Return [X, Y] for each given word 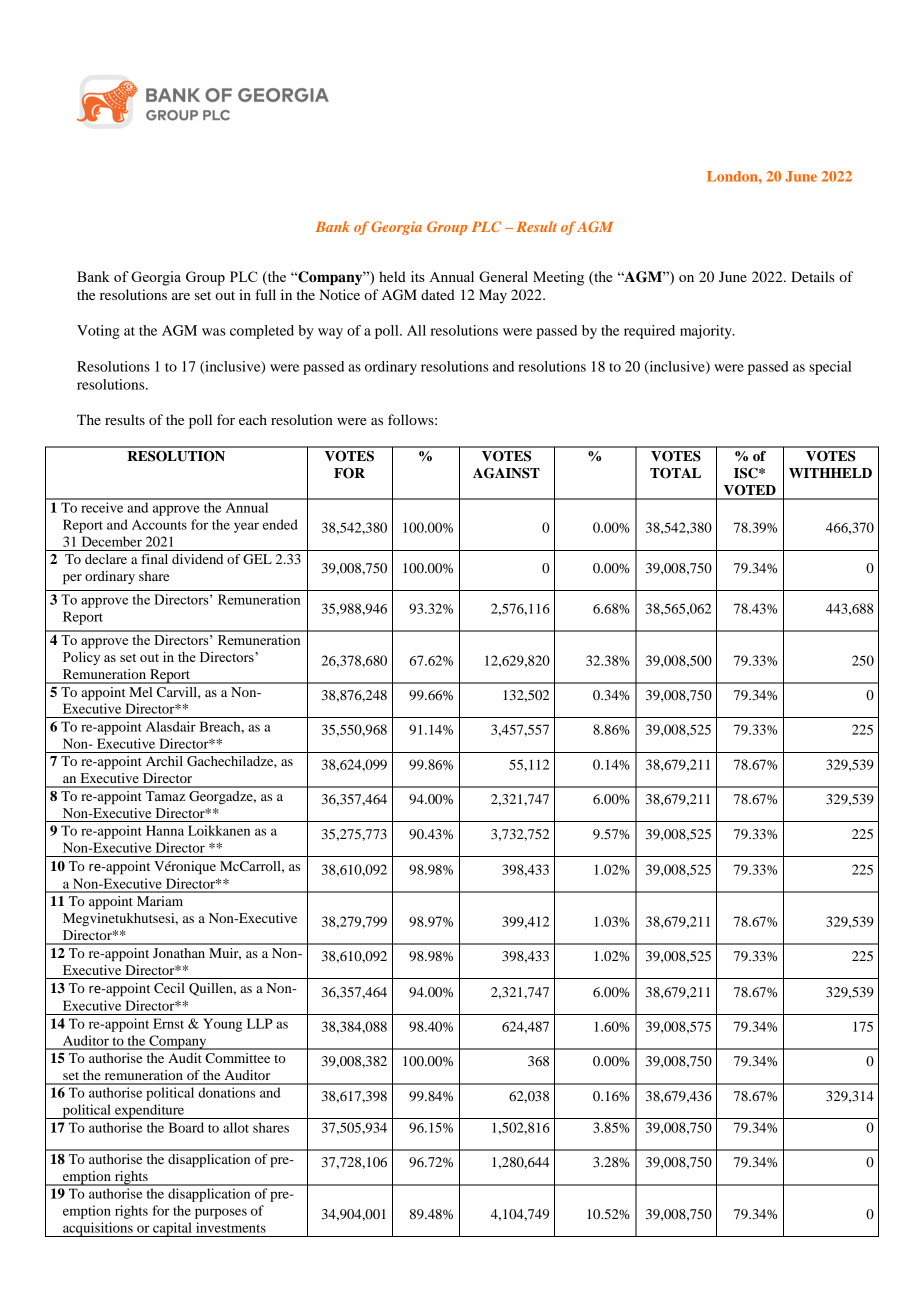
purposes [221, 1213]
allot [236, 1127]
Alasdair [171, 726]
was [214, 332]
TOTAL [675, 473]
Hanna [165, 830]
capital [172, 1229]
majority [707, 332]
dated [438, 294]
